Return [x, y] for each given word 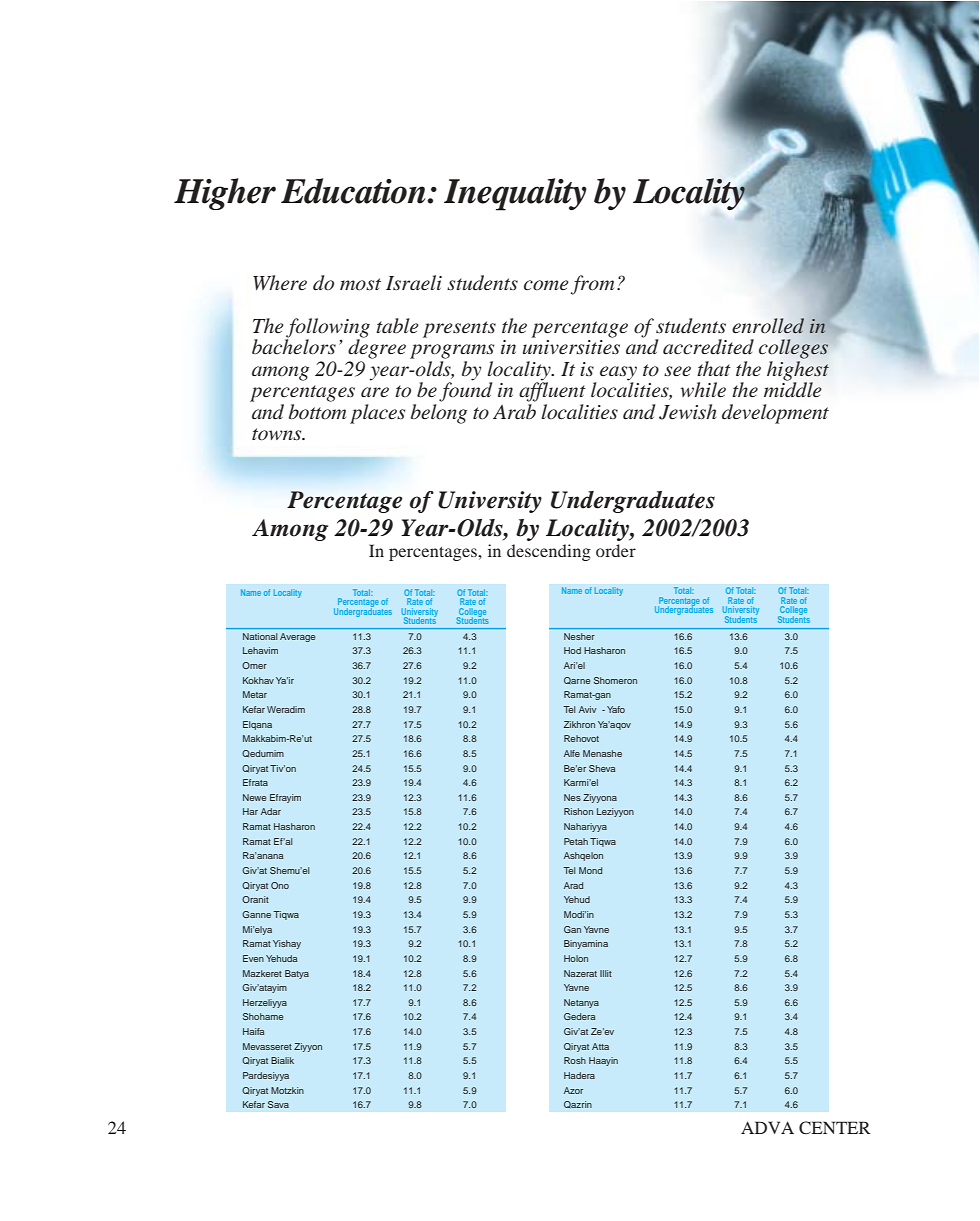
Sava [278, 1104]
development [775, 414]
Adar [271, 811]
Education [354, 191]
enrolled [768, 326]
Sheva [602, 768]
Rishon [578, 811]
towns [278, 434]
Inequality [515, 194]
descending [549, 552]
